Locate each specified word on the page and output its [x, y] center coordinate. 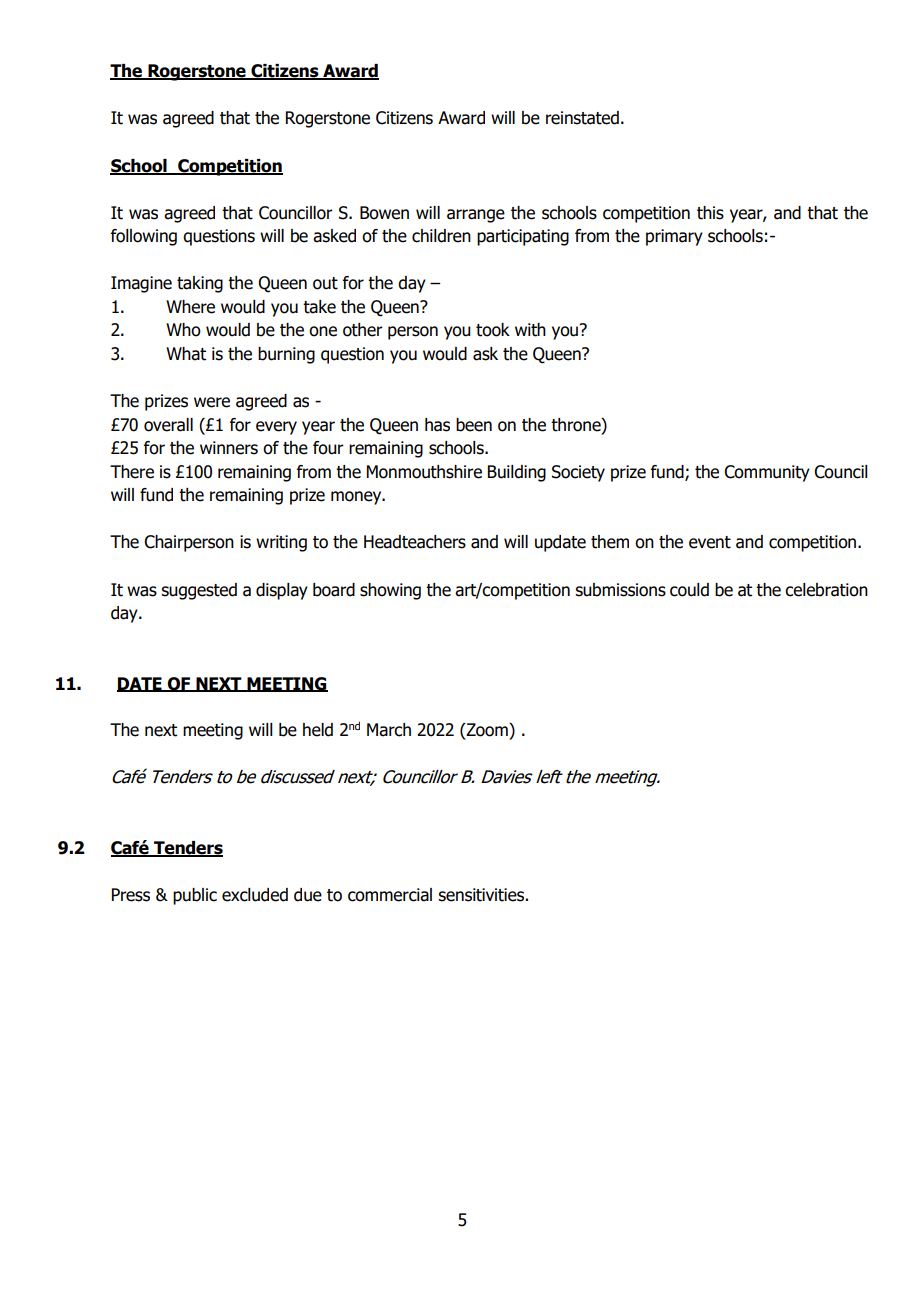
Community [767, 473]
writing [281, 543]
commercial [390, 895]
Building [517, 473]
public [195, 896]
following [144, 237]
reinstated [582, 118]
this [710, 213]
